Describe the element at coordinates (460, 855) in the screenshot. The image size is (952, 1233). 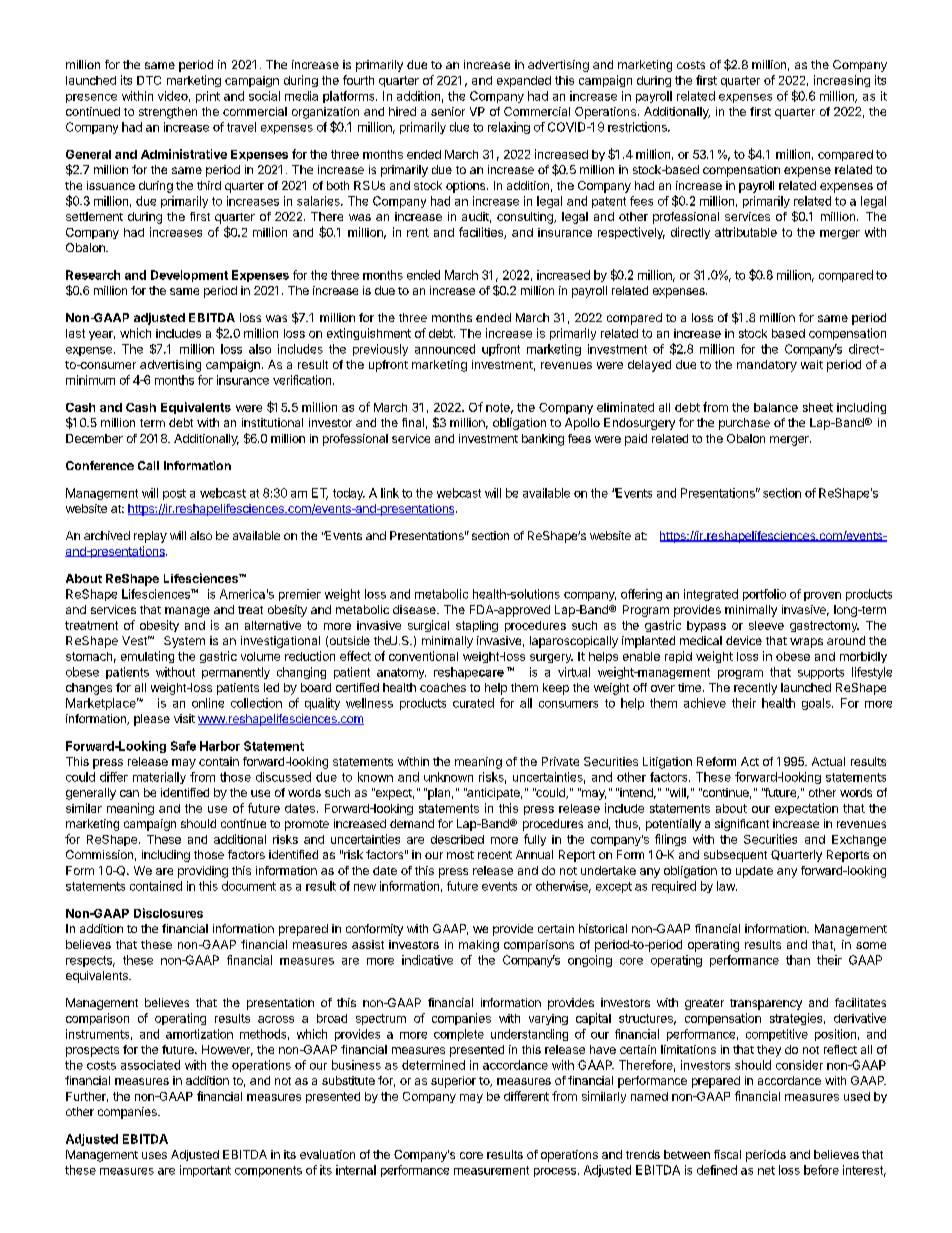
I see `most` at that location.
